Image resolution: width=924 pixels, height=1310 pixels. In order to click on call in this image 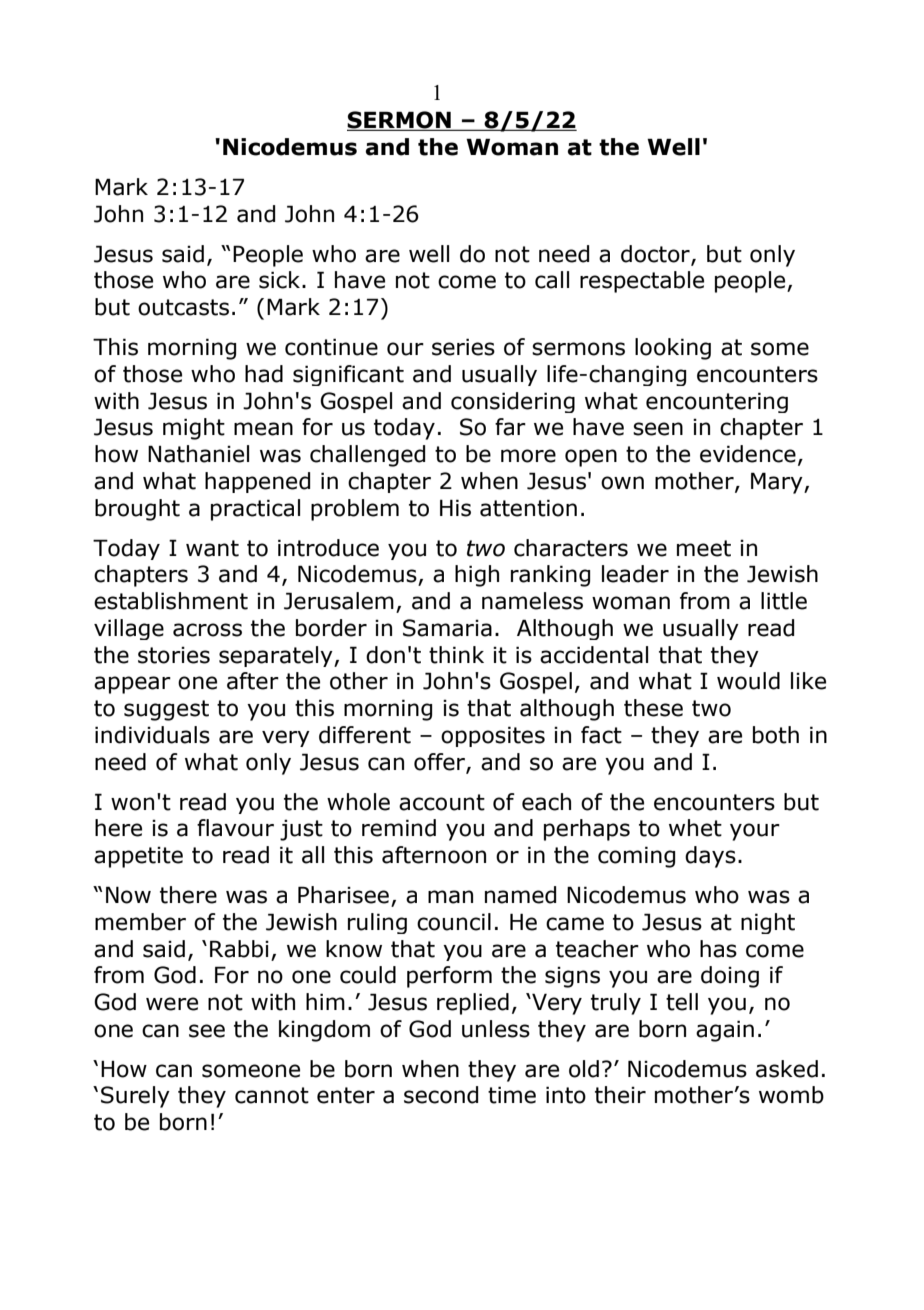, I will do `click(552, 280)`.
